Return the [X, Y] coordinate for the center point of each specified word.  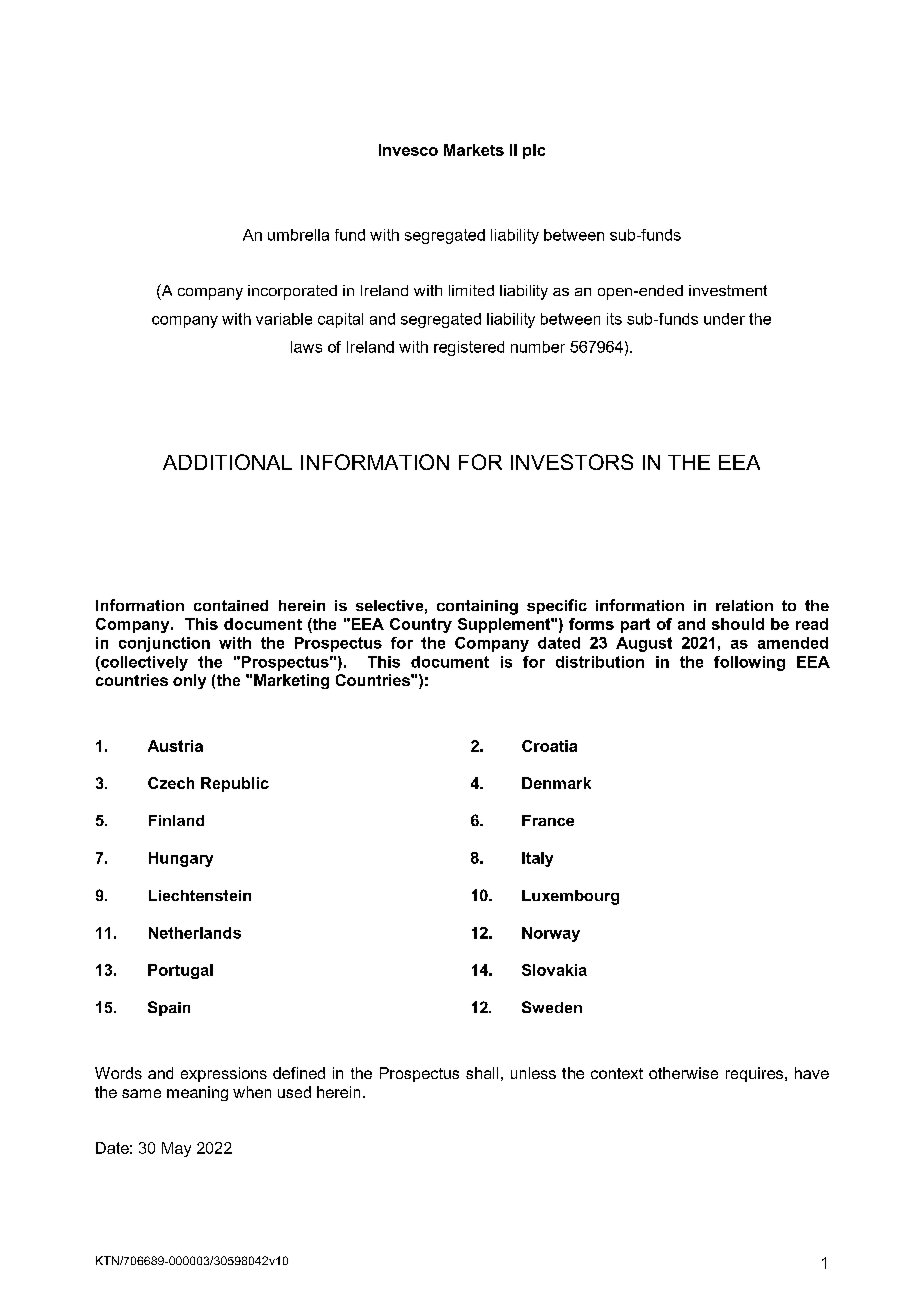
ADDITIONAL [227, 462]
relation [744, 605]
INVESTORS [572, 462]
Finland [176, 820]
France [548, 820]
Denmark [556, 783]
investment [728, 290]
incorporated [292, 292]
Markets [474, 150]
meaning [197, 1093]
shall [482, 1073]
